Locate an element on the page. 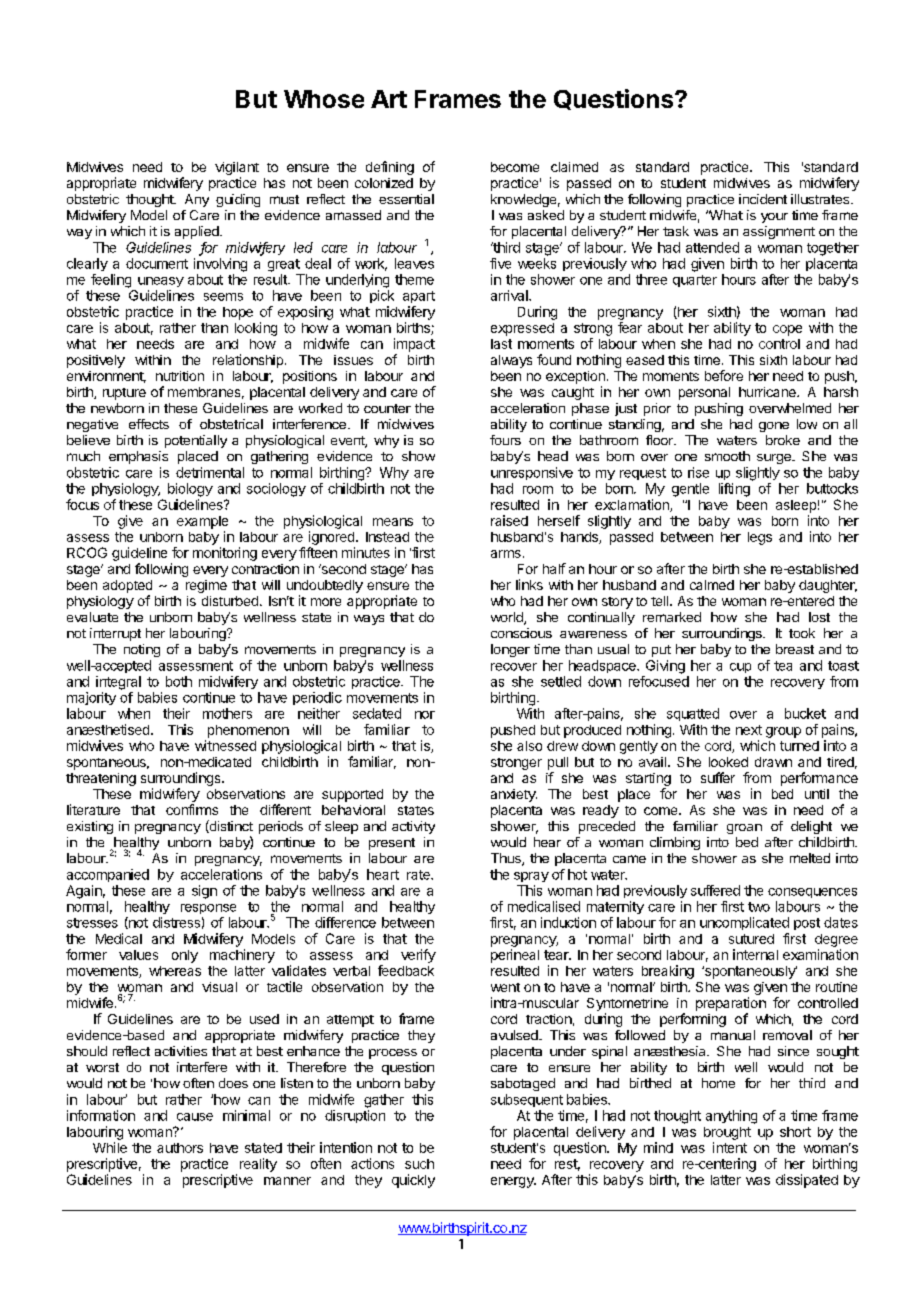 This image has width=924, height=1308. incident is located at coordinates (763, 199).
